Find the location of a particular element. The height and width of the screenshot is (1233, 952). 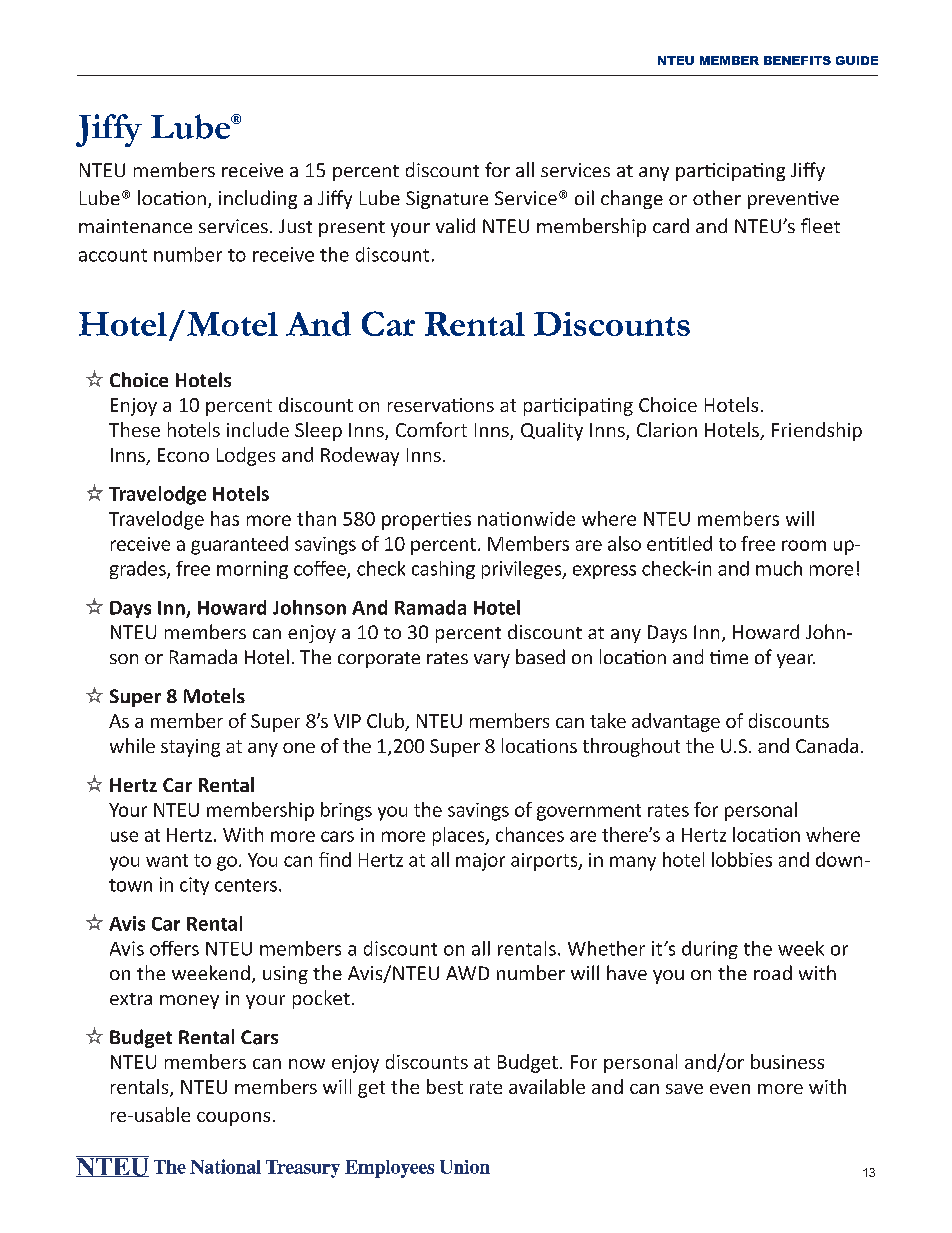

coupons is located at coordinates (233, 1119).
